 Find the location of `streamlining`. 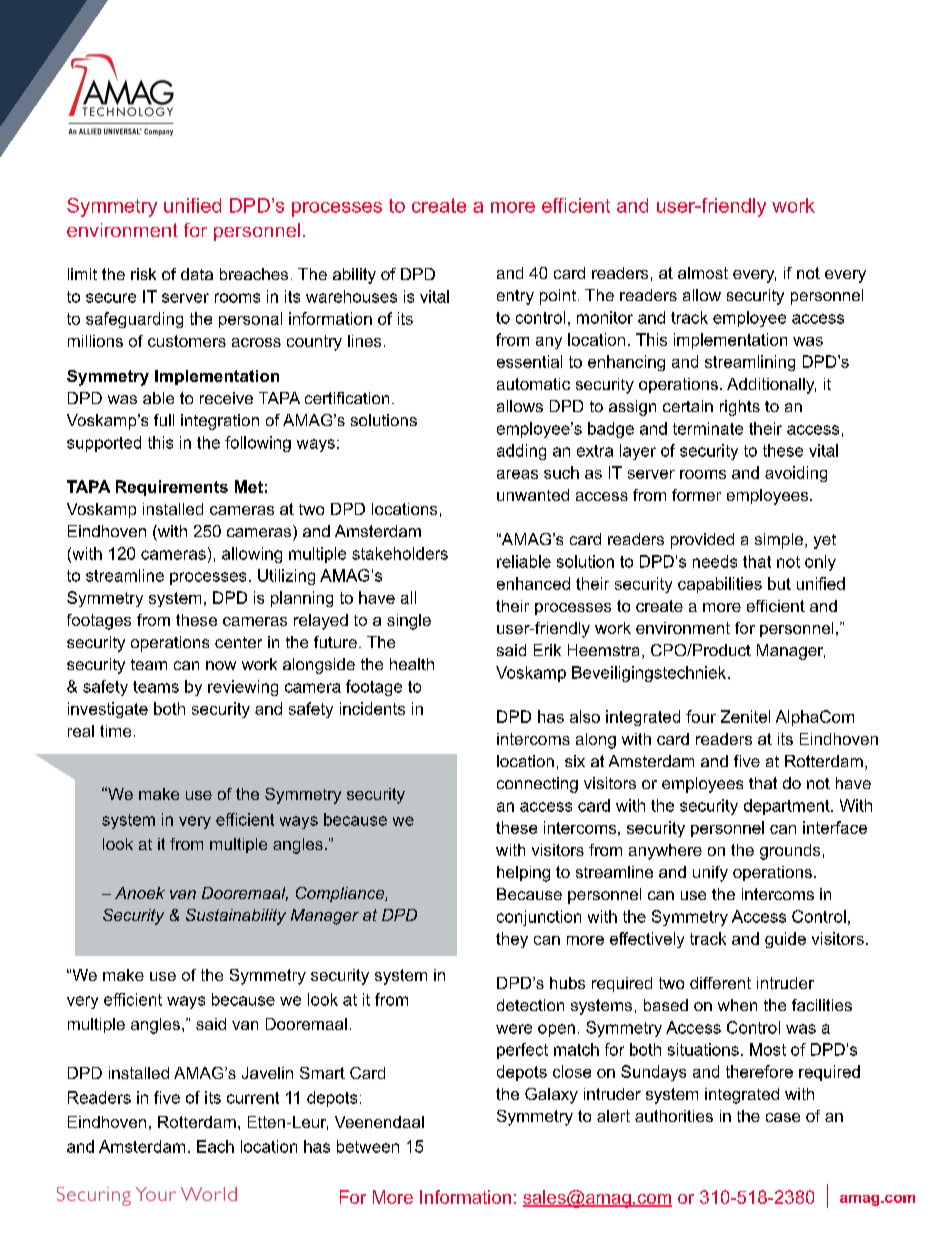

streamlining is located at coordinates (750, 363).
